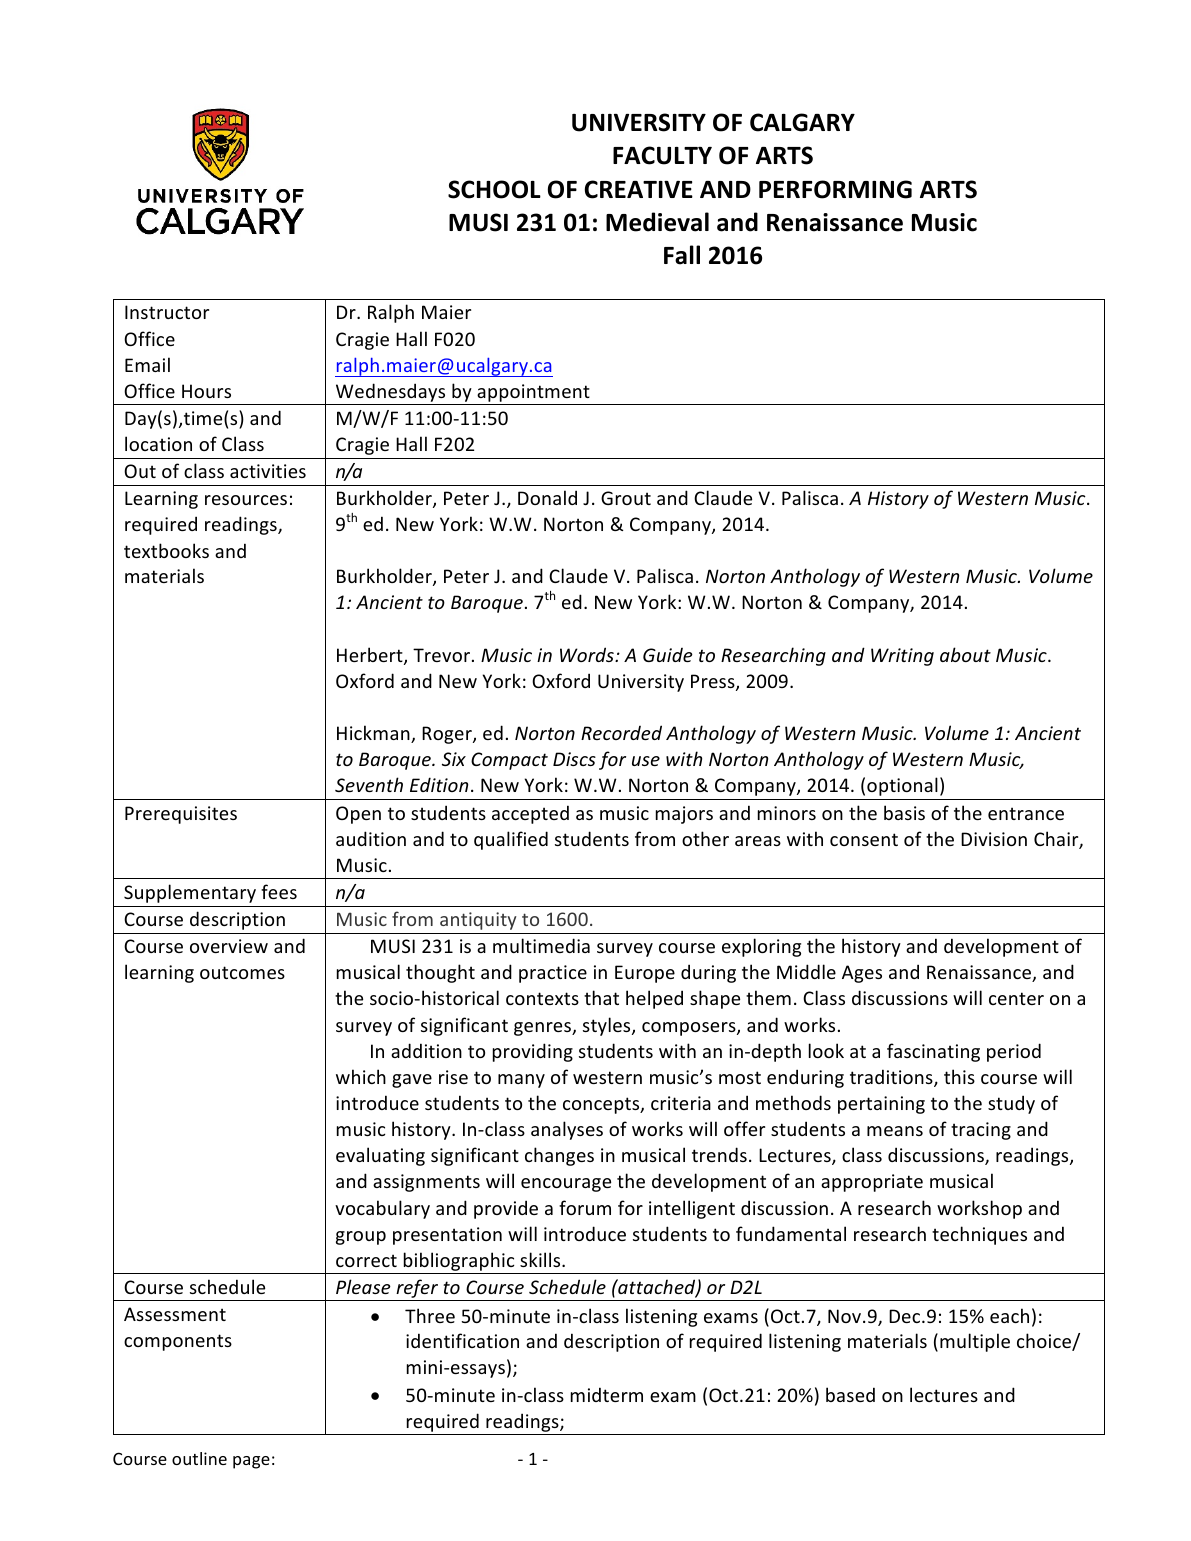 This image has height=1541, width=1191. What do you see at coordinates (850, 1394) in the image?
I see `based` at bounding box center [850, 1394].
